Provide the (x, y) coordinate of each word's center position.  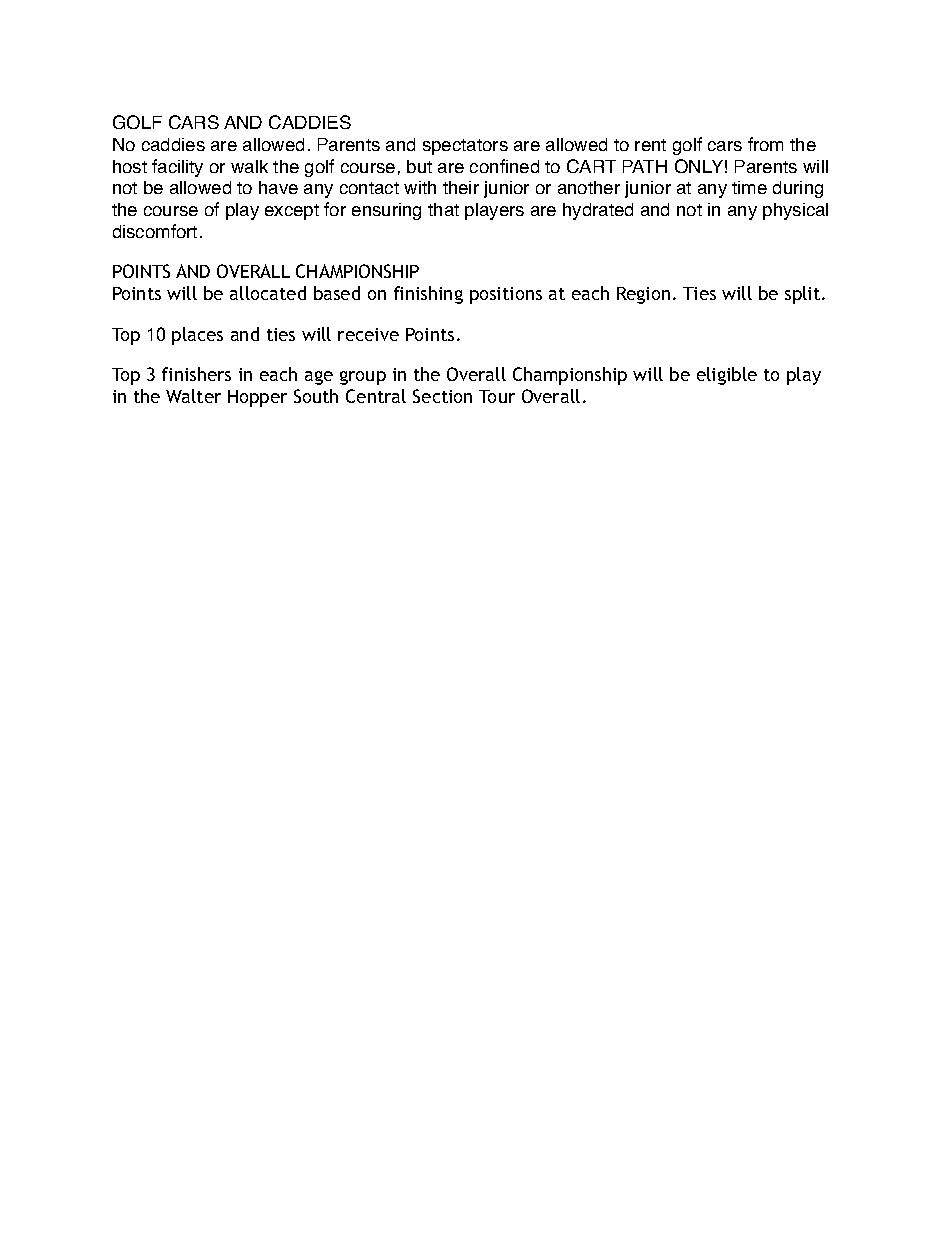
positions (506, 295)
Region (643, 295)
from (765, 144)
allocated (268, 293)
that (443, 209)
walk (249, 166)
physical (795, 211)
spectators (465, 147)
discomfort (155, 231)
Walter (193, 396)
